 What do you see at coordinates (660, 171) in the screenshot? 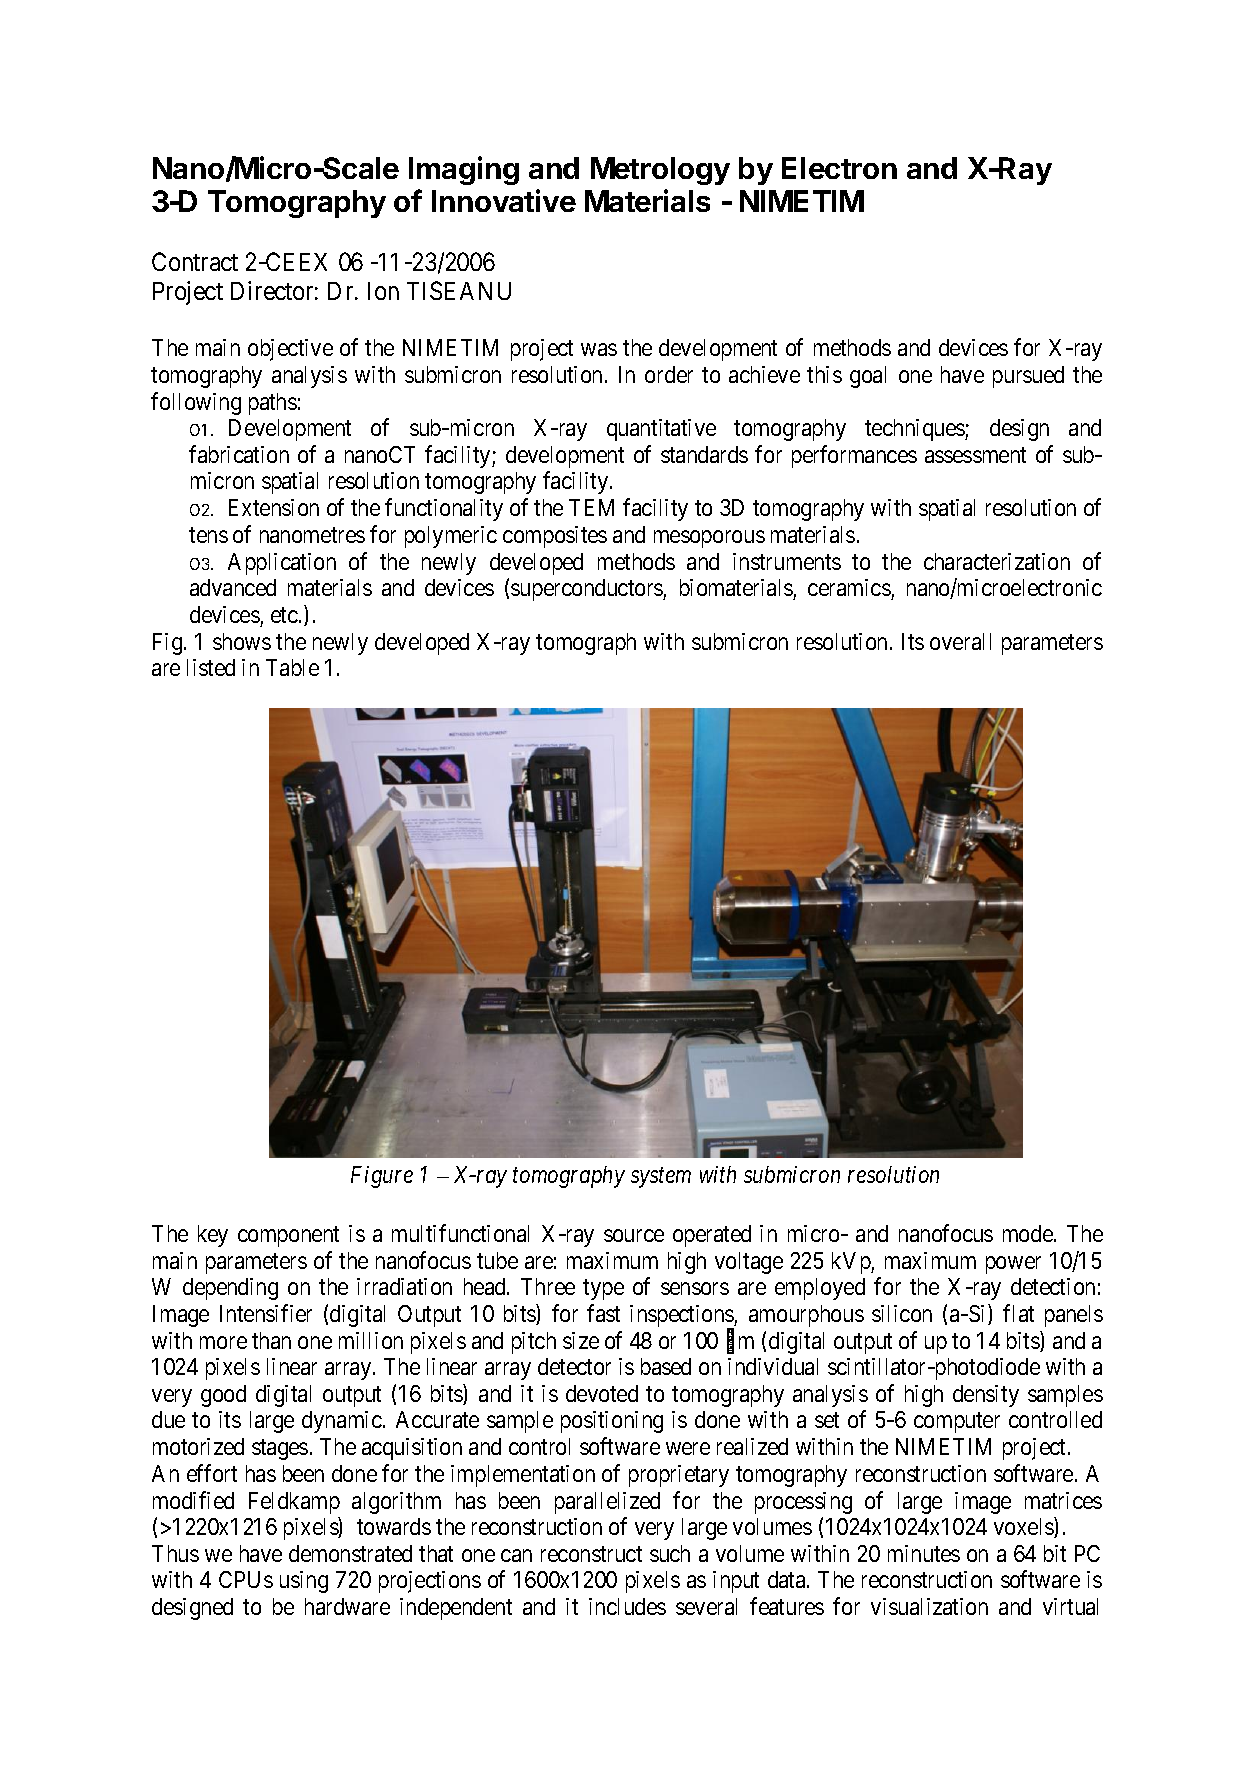
I see `Metrology` at bounding box center [660, 171].
